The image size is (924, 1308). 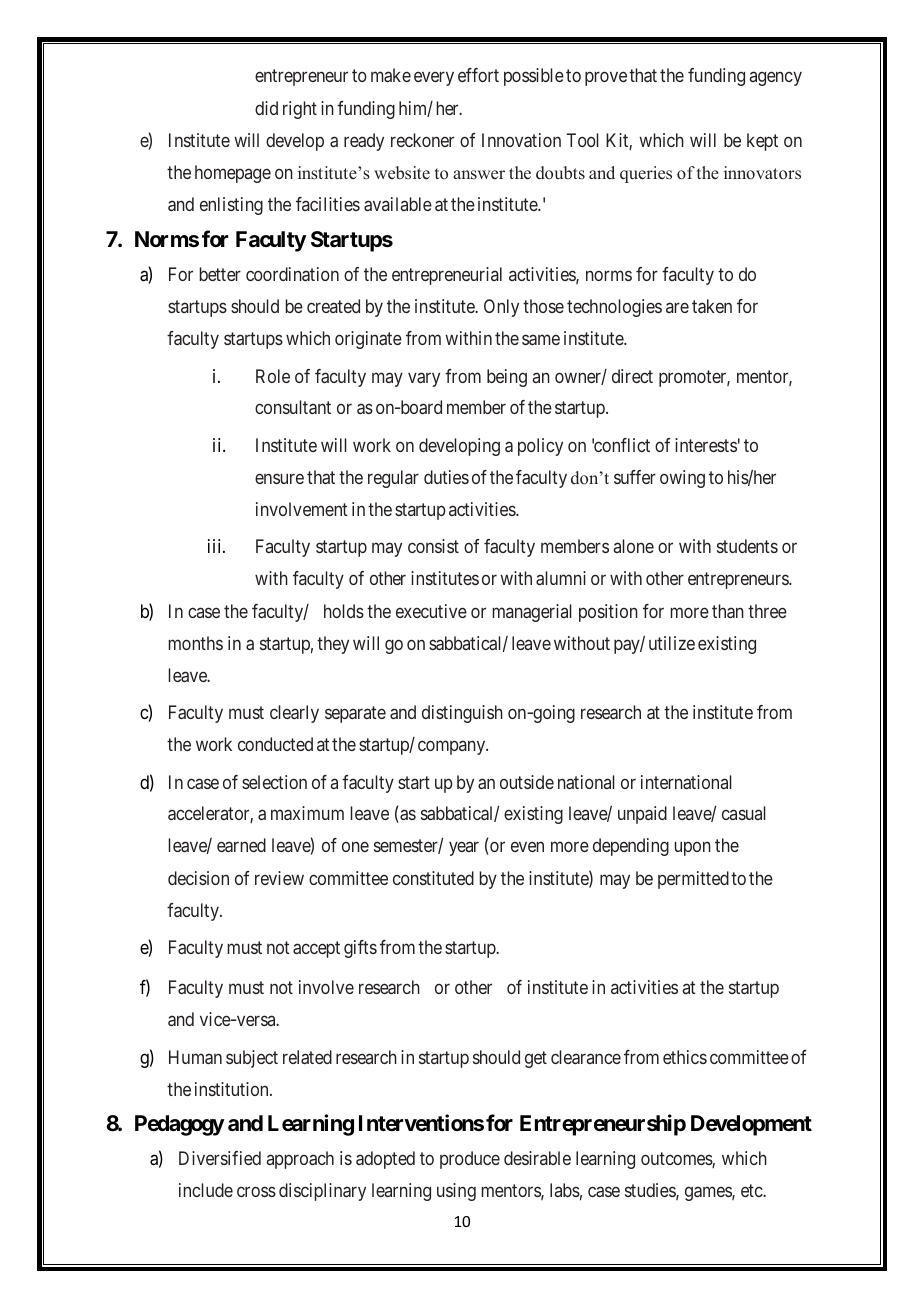 I want to click on kept, so click(x=762, y=142).
